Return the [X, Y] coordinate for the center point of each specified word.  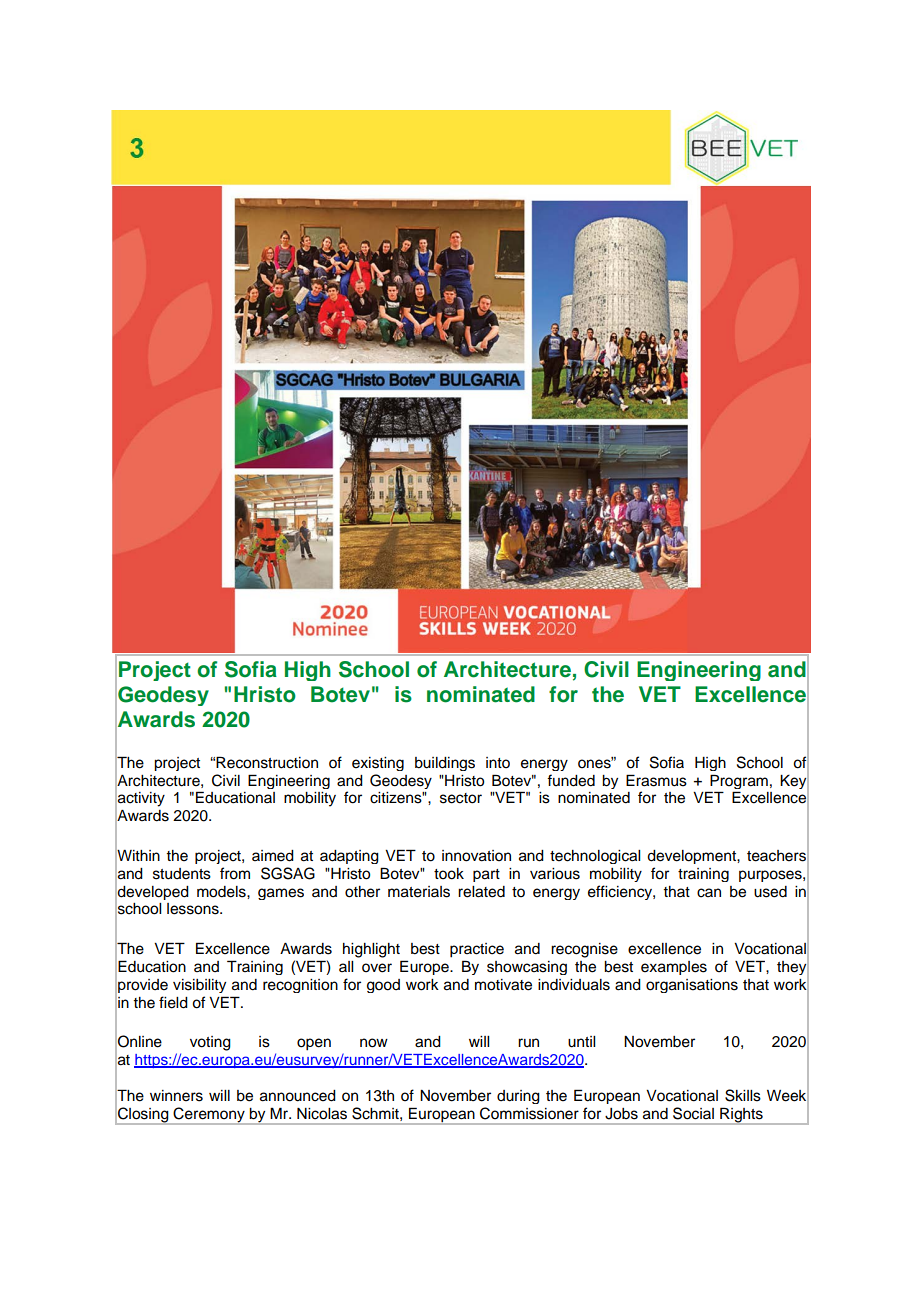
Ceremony [209, 1116]
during [518, 1097]
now [374, 1043]
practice [477, 950]
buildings [445, 764]
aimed [273, 856]
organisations [692, 986]
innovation [476, 856]
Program [739, 781]
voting [210, 1043]
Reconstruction [267, 762]
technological [595, 857]
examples [674, 968]
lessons [194, 909]
